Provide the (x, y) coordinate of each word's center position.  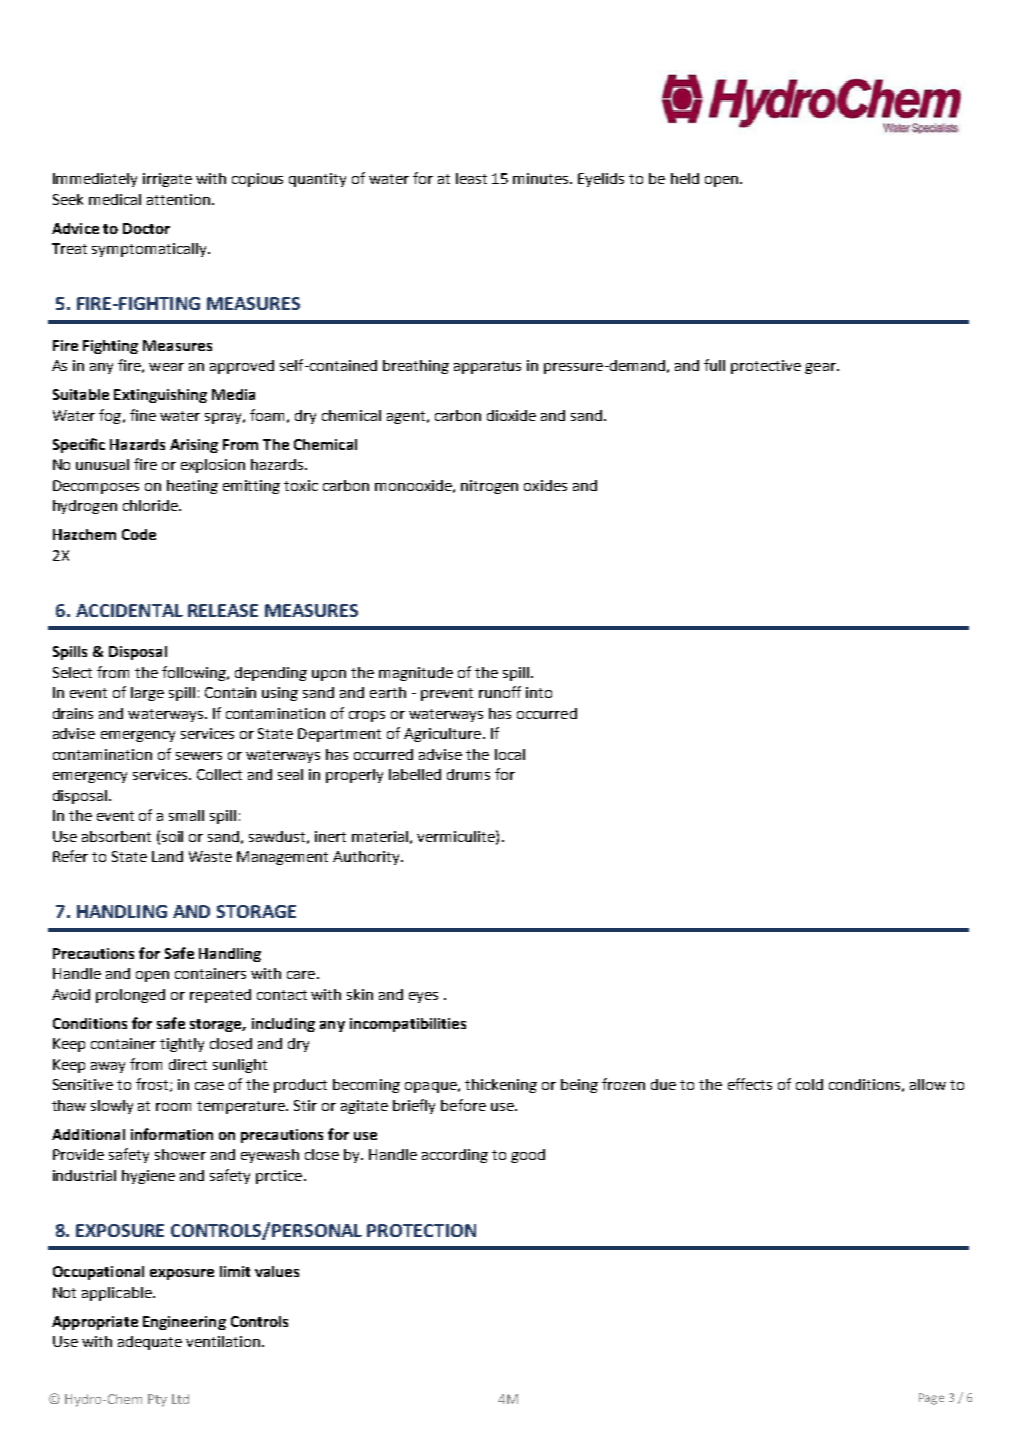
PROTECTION (421, 1230)
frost (153, 1085)
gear (821, 368)
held (685, 178)
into (539, 692)
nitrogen (489, 487)
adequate (150, 1343)
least (471, 178)
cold (809, 1084)
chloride (151, 505)
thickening (501, 1086)
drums (468, 774)
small (186, 815)
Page (931, 1399)
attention (178, 199)
